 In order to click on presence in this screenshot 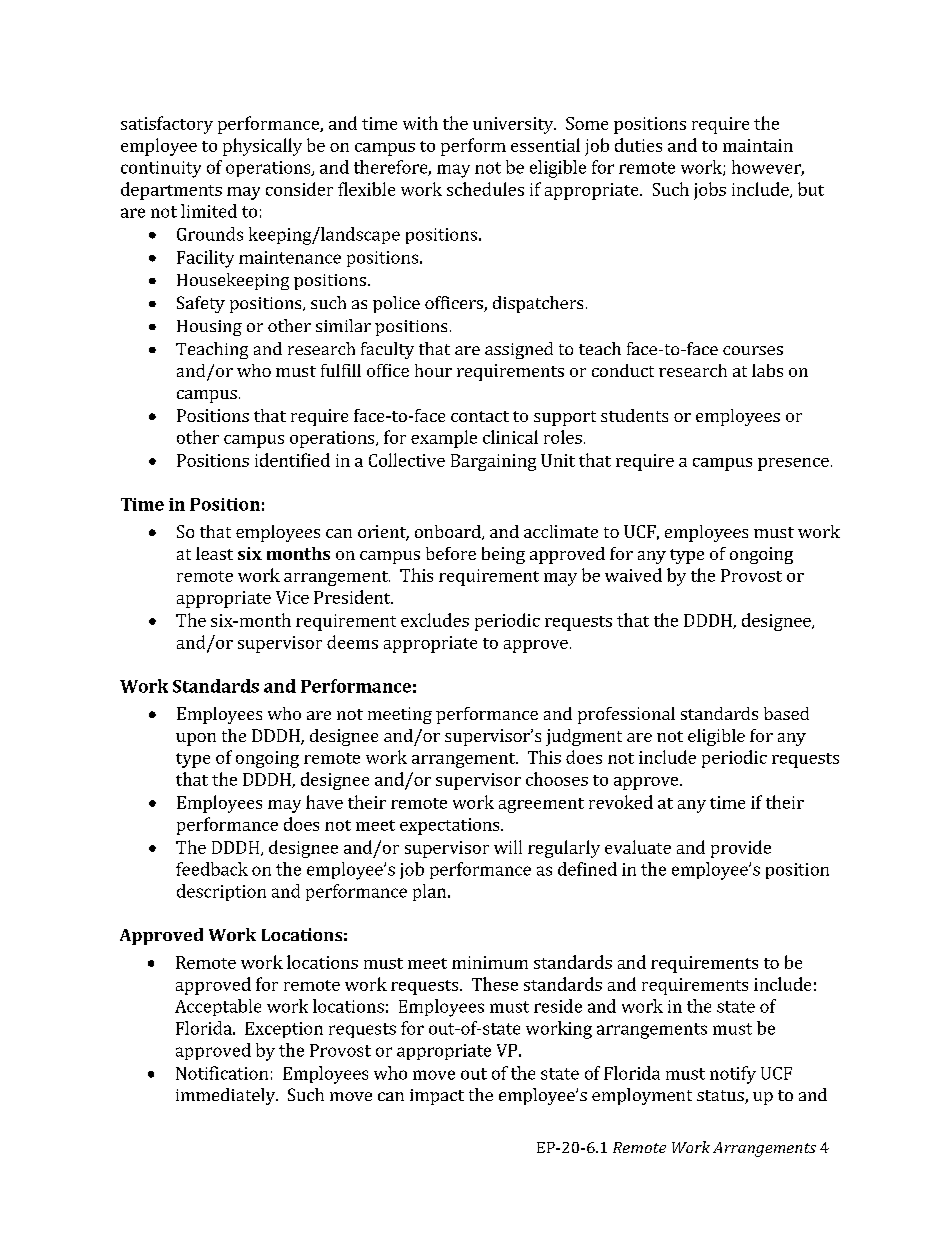, I will do `click(793, 464)`.
